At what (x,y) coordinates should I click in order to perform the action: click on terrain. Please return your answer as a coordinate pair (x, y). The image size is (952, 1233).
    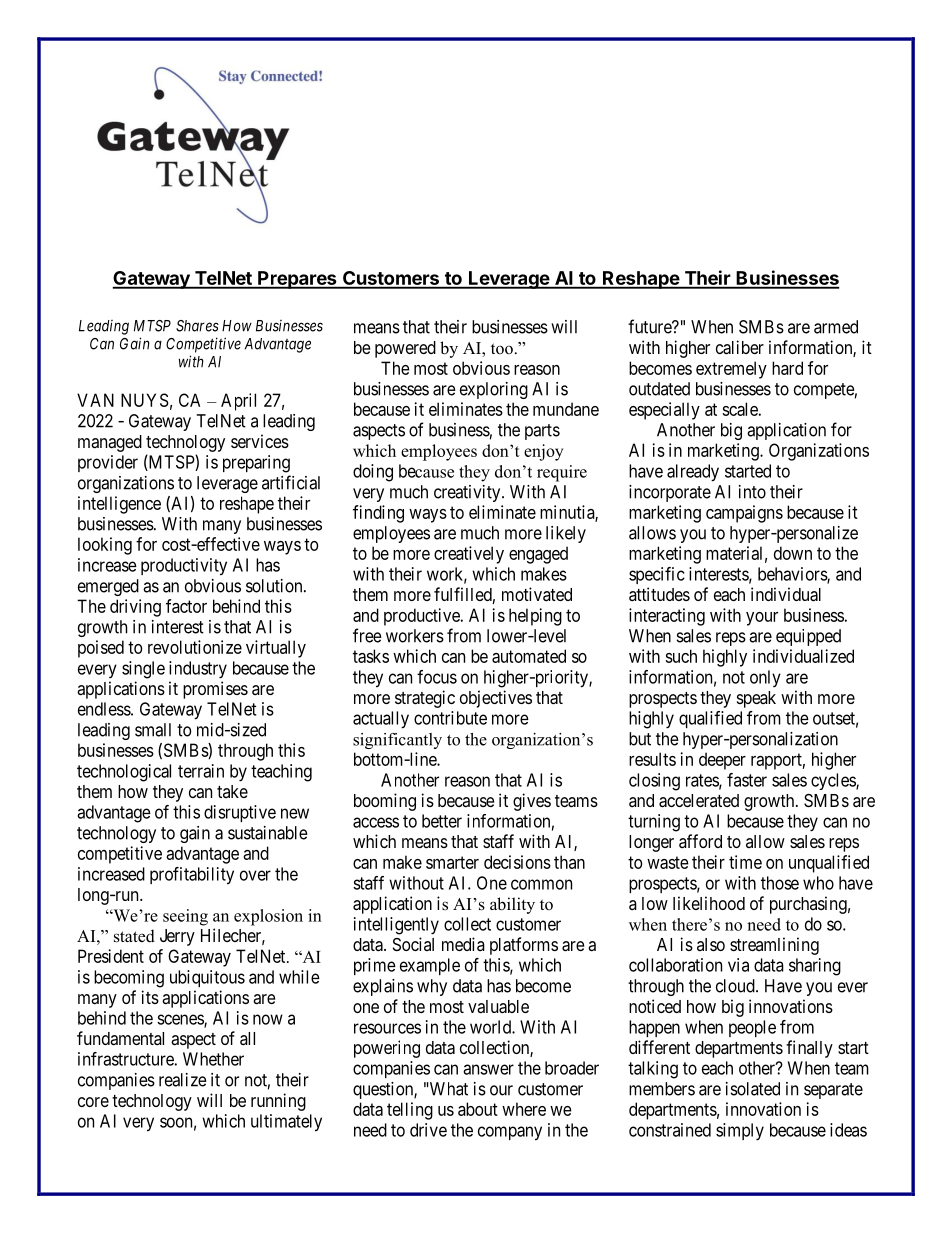
    Looking at the image, I should click on (201, 771).
